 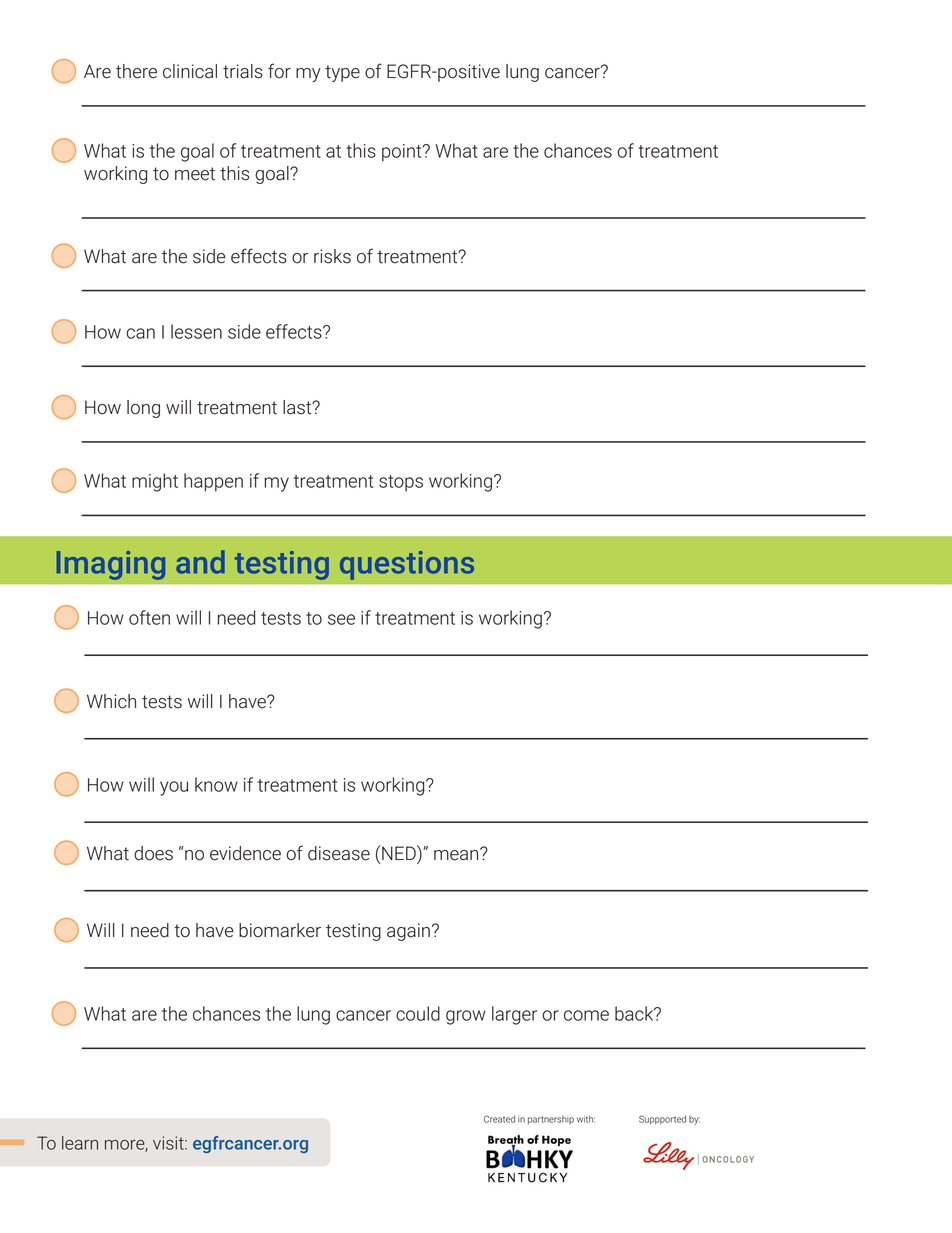 I want to click on learn, so click(x=80, y=1143).
